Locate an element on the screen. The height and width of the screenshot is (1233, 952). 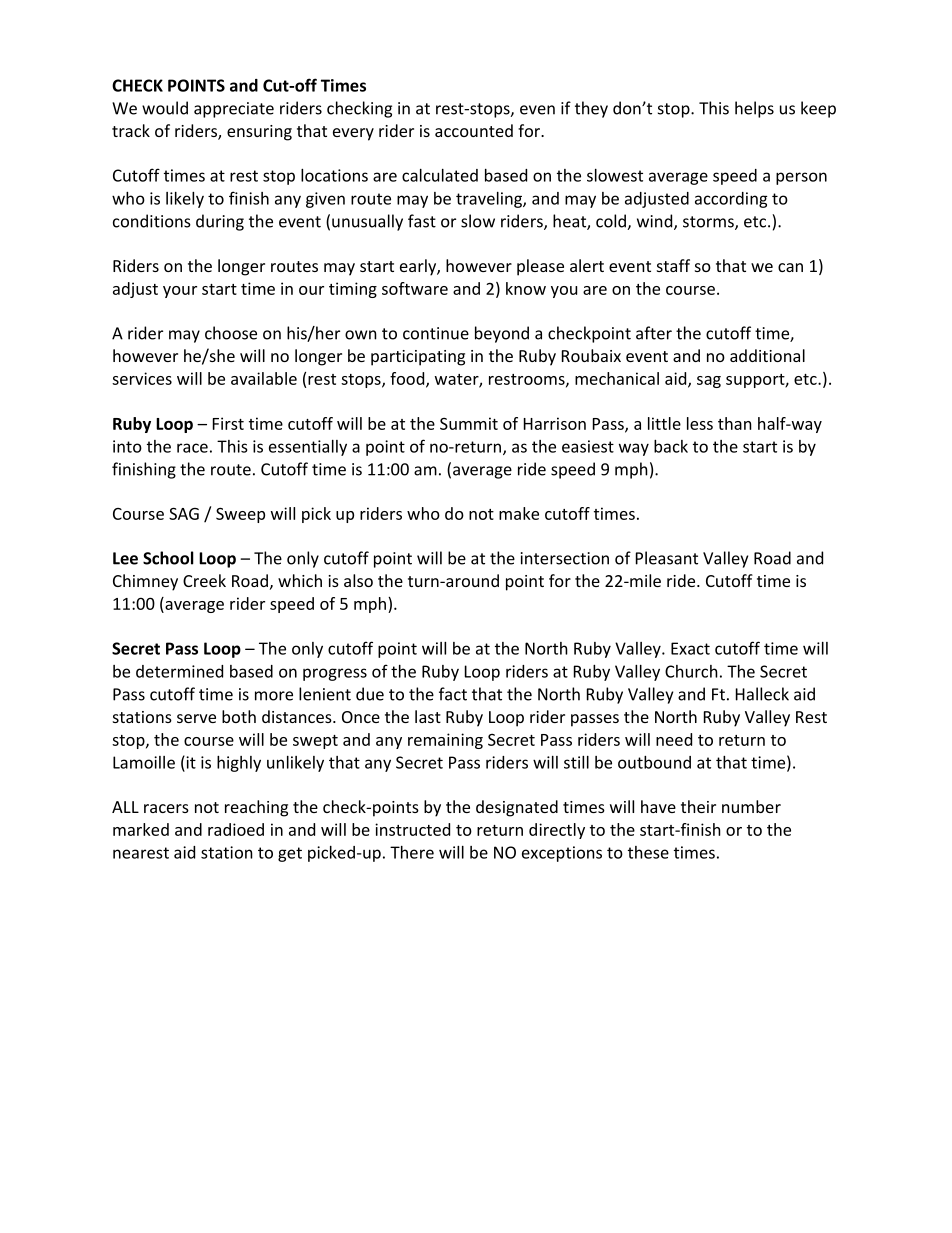
number is located at coordinates (751, 806).
